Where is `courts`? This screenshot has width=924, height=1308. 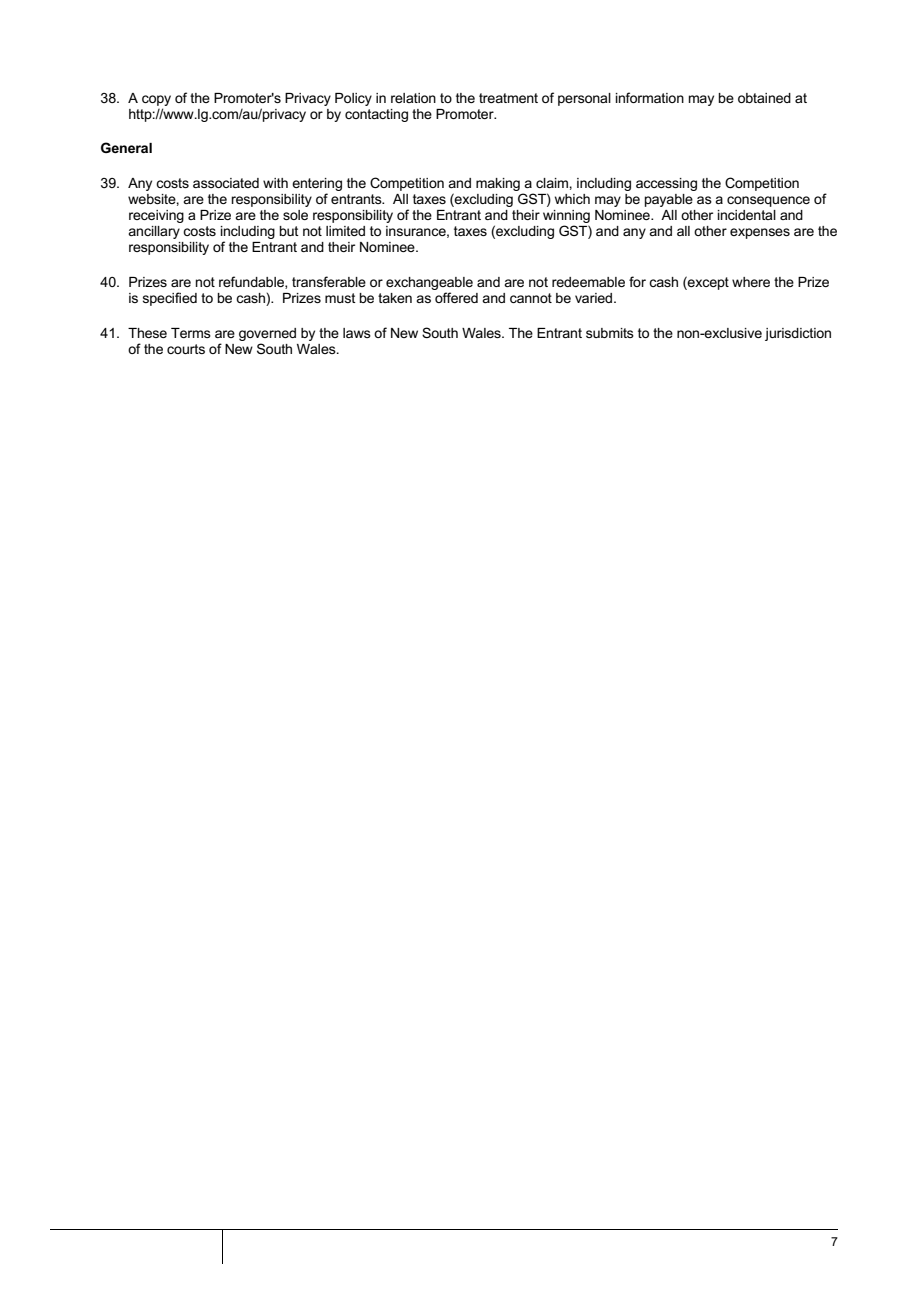 courts is located at coordinates (186, 349).
